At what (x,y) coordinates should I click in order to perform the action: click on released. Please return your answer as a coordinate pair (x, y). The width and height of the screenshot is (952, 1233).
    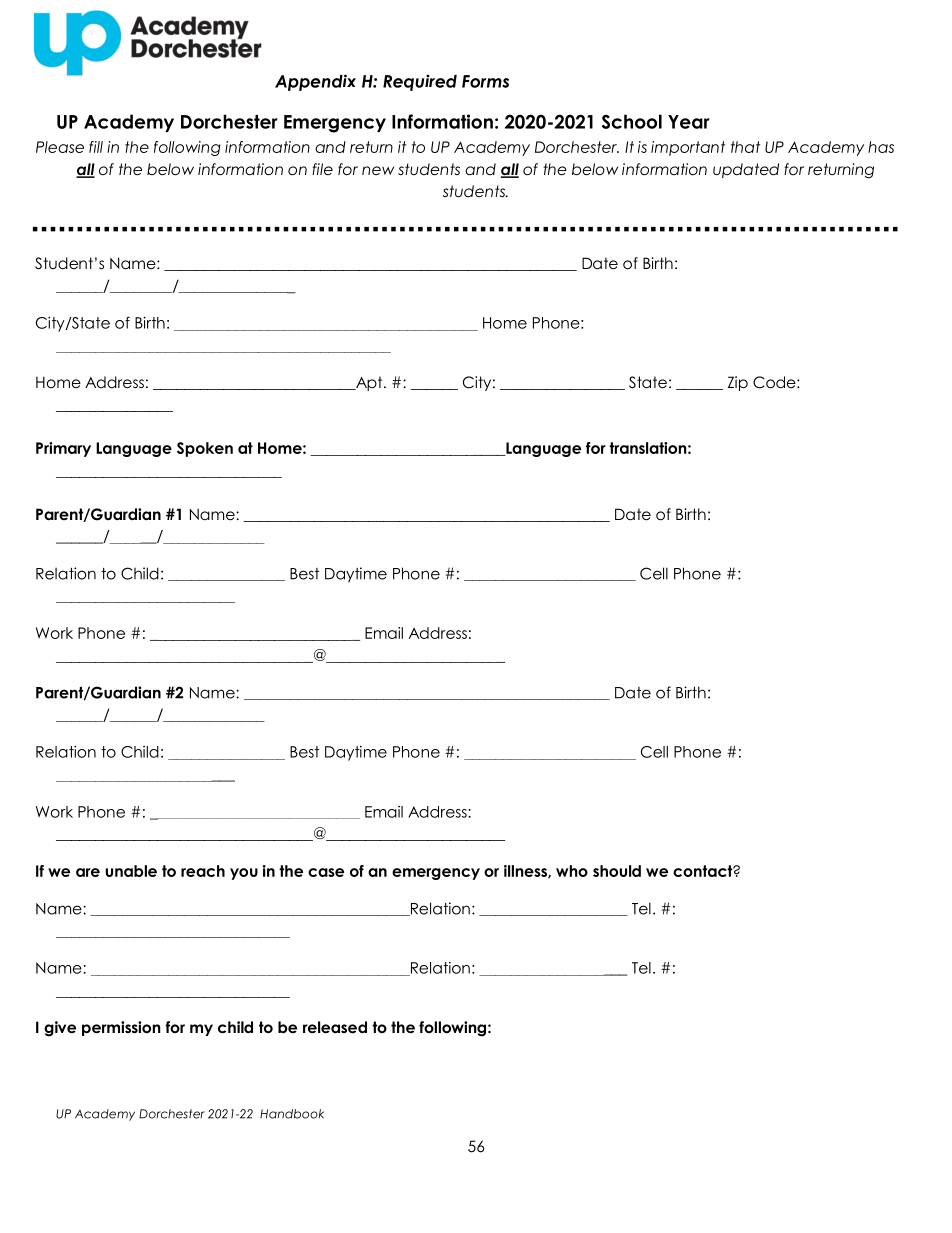
    Looking at the image, I should click on (335, 1027).
